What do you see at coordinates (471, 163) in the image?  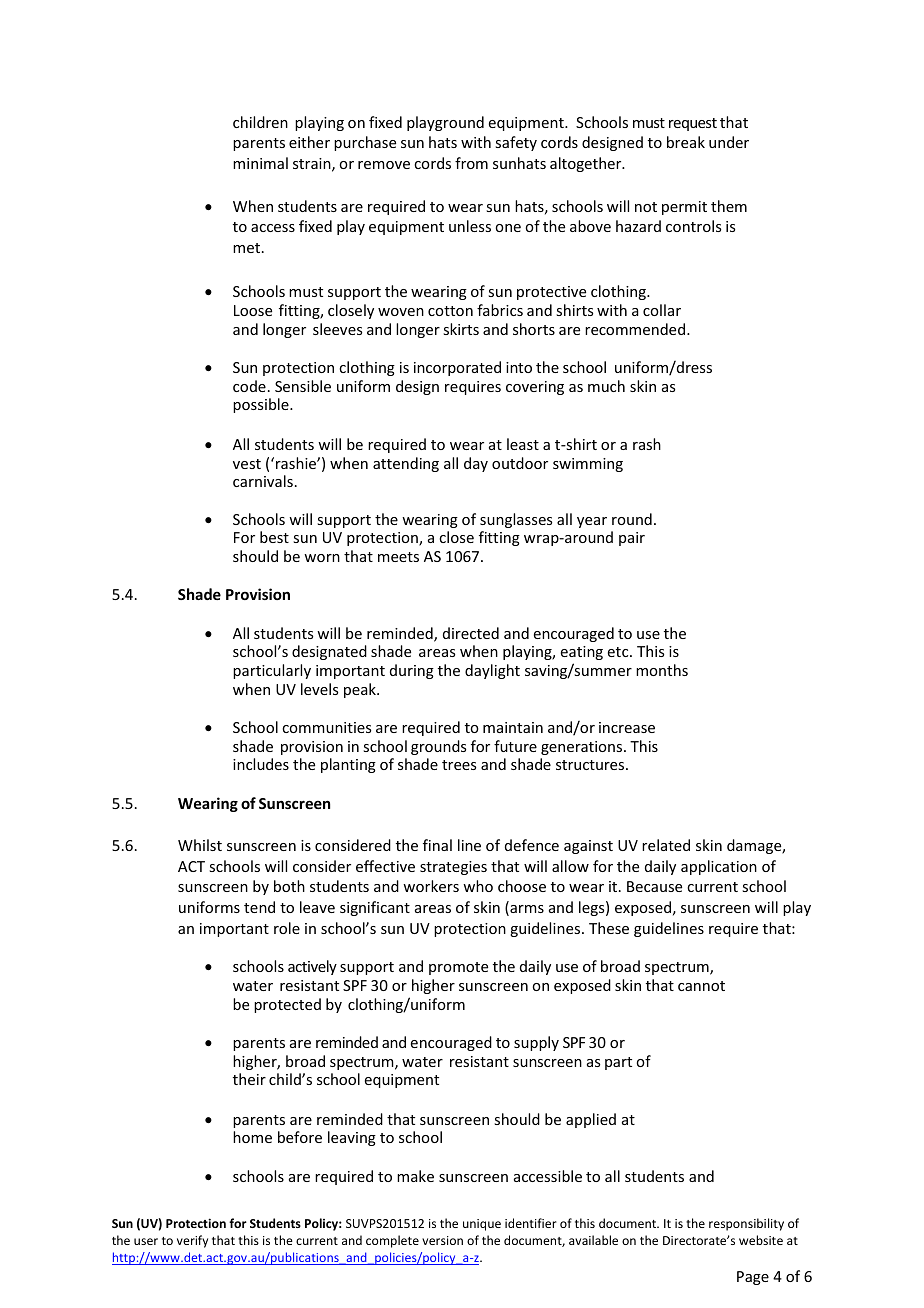 I see `from` at bounding box center [471, 163].
